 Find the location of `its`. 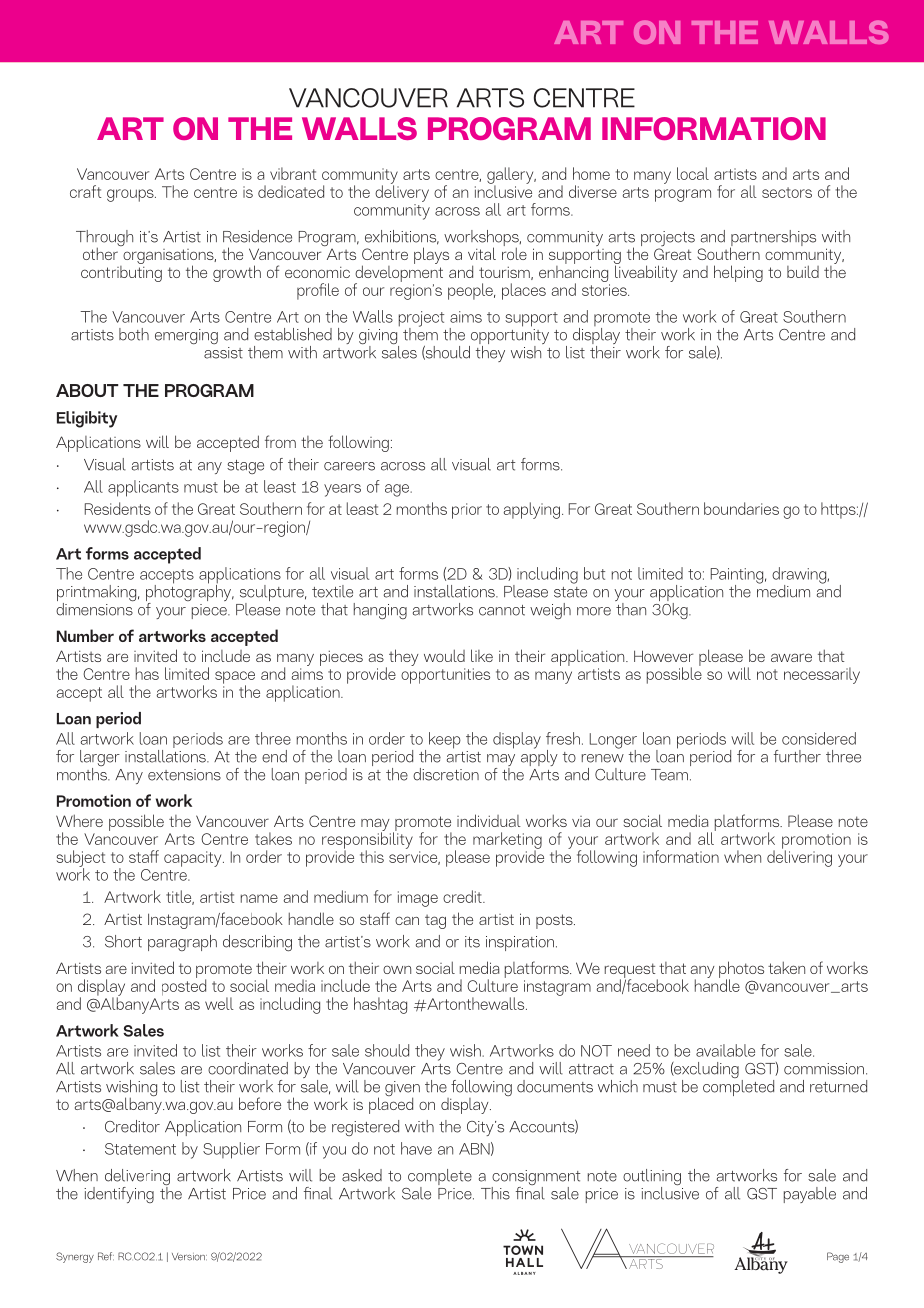

its is located at coordinates (472, 942).
